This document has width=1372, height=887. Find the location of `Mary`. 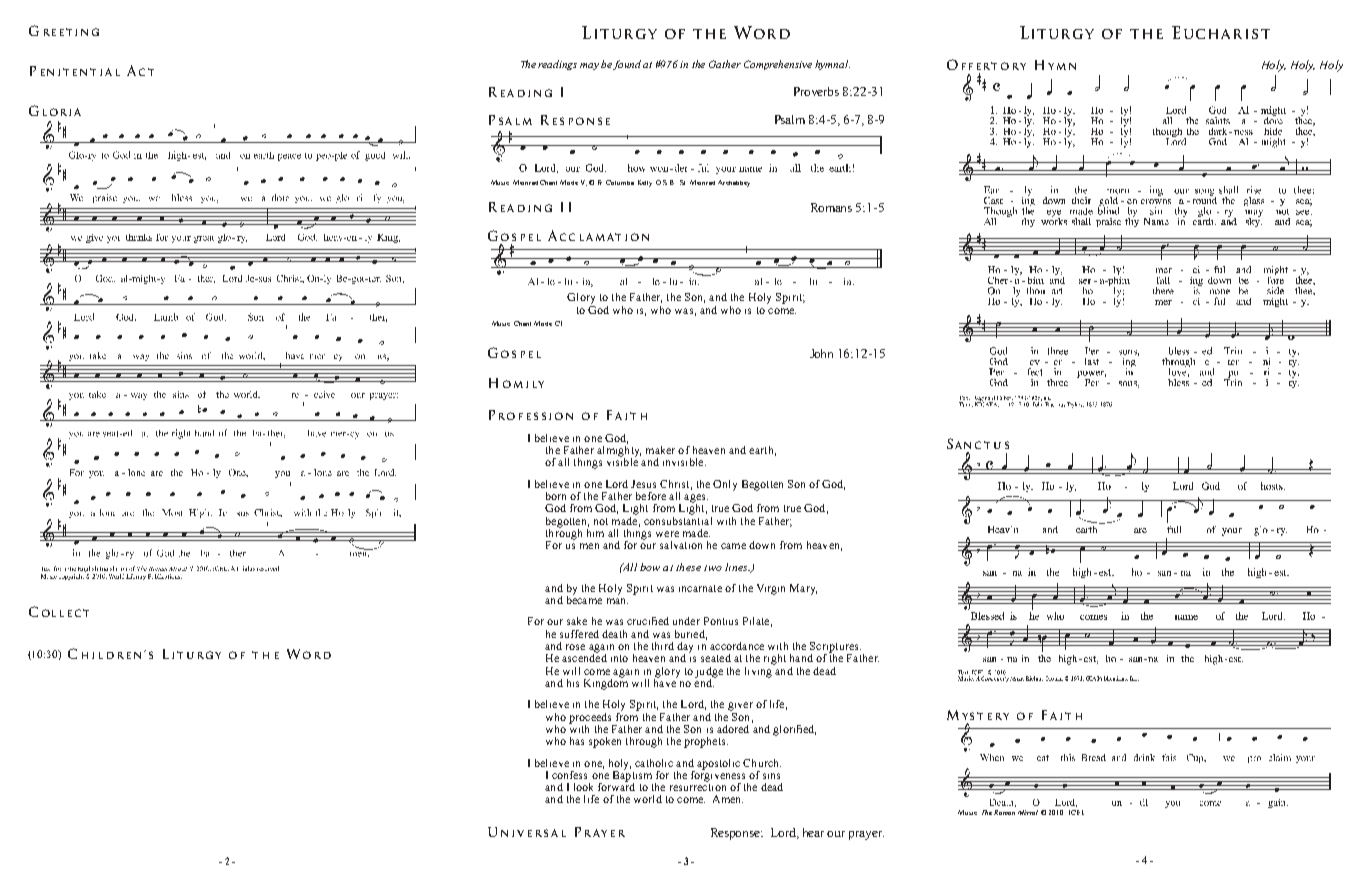

Mary is located at coordinates (803, 589).
